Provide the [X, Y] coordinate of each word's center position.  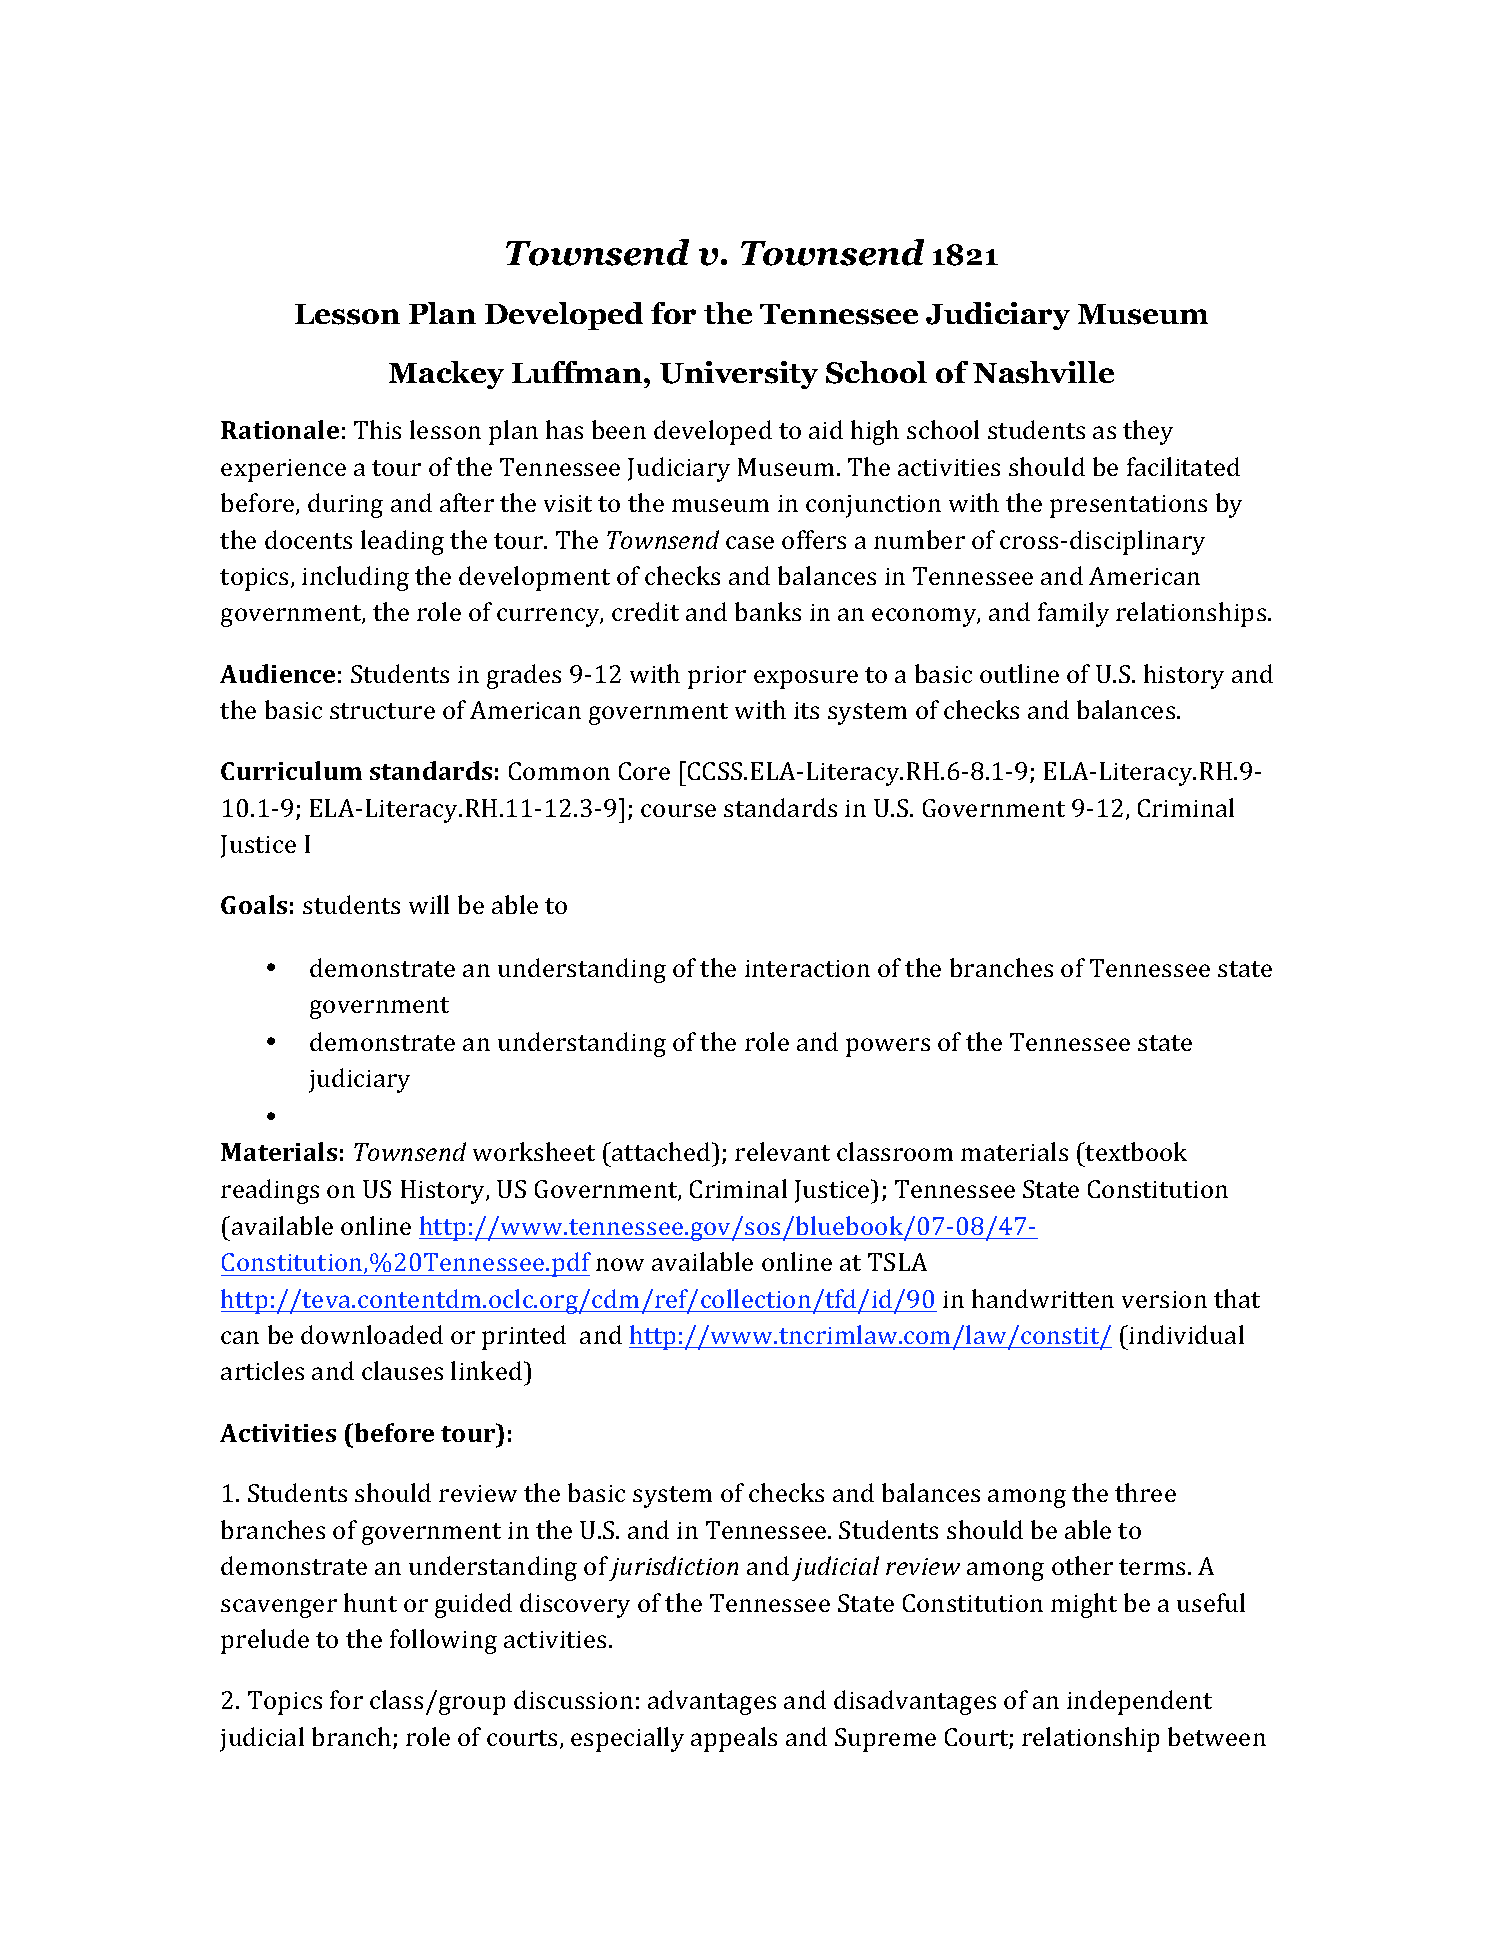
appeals [734, 1739]
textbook [1135, 1151]
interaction [807, 968]
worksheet [534, 1151]
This [377, 429]
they [1148, 432]
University [739, 375]
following [443, 1641]
